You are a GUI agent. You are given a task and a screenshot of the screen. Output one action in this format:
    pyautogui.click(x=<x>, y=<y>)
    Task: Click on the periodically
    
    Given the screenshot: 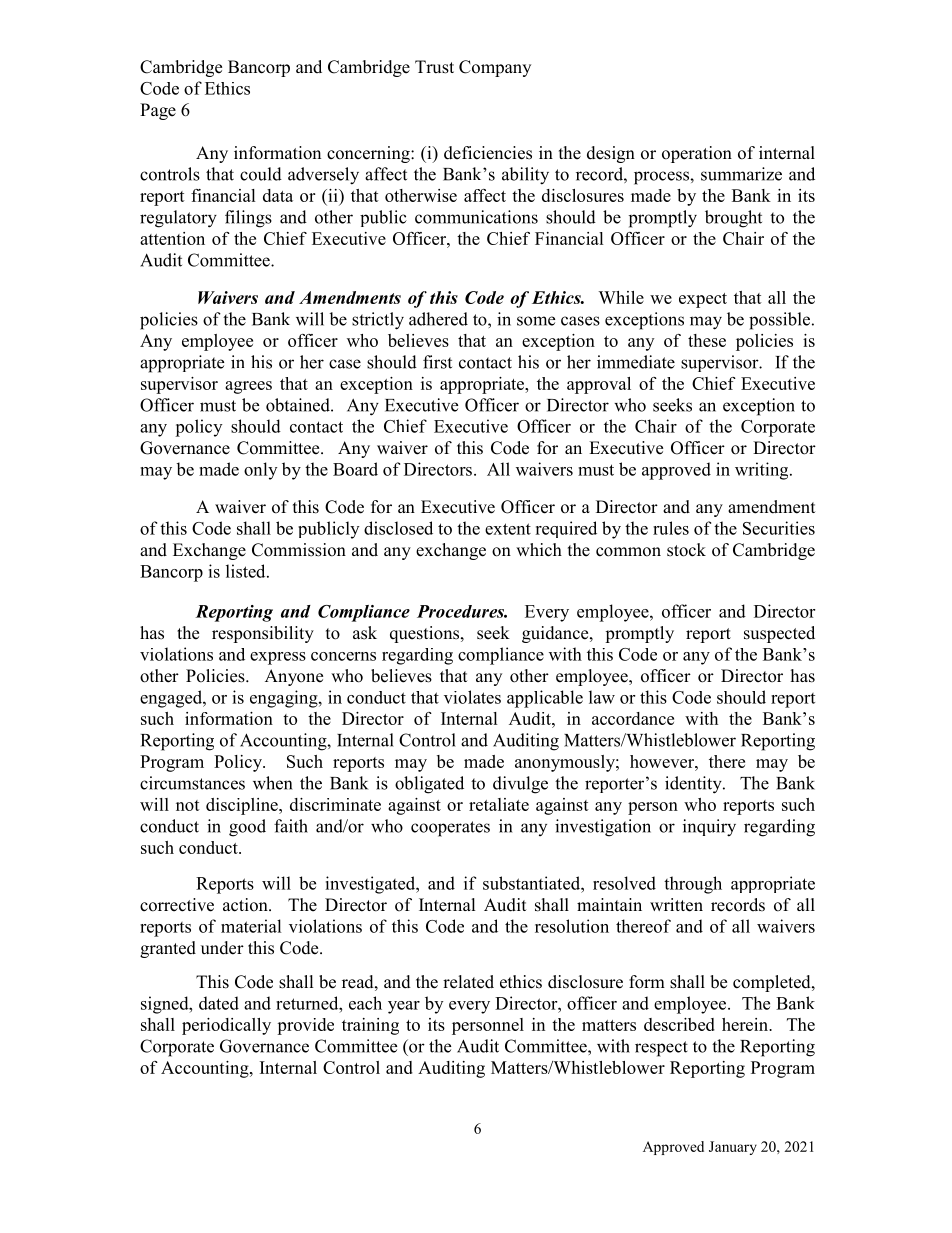 What is the action you would take?
    pyautogui.click(x=226, y=1026)
